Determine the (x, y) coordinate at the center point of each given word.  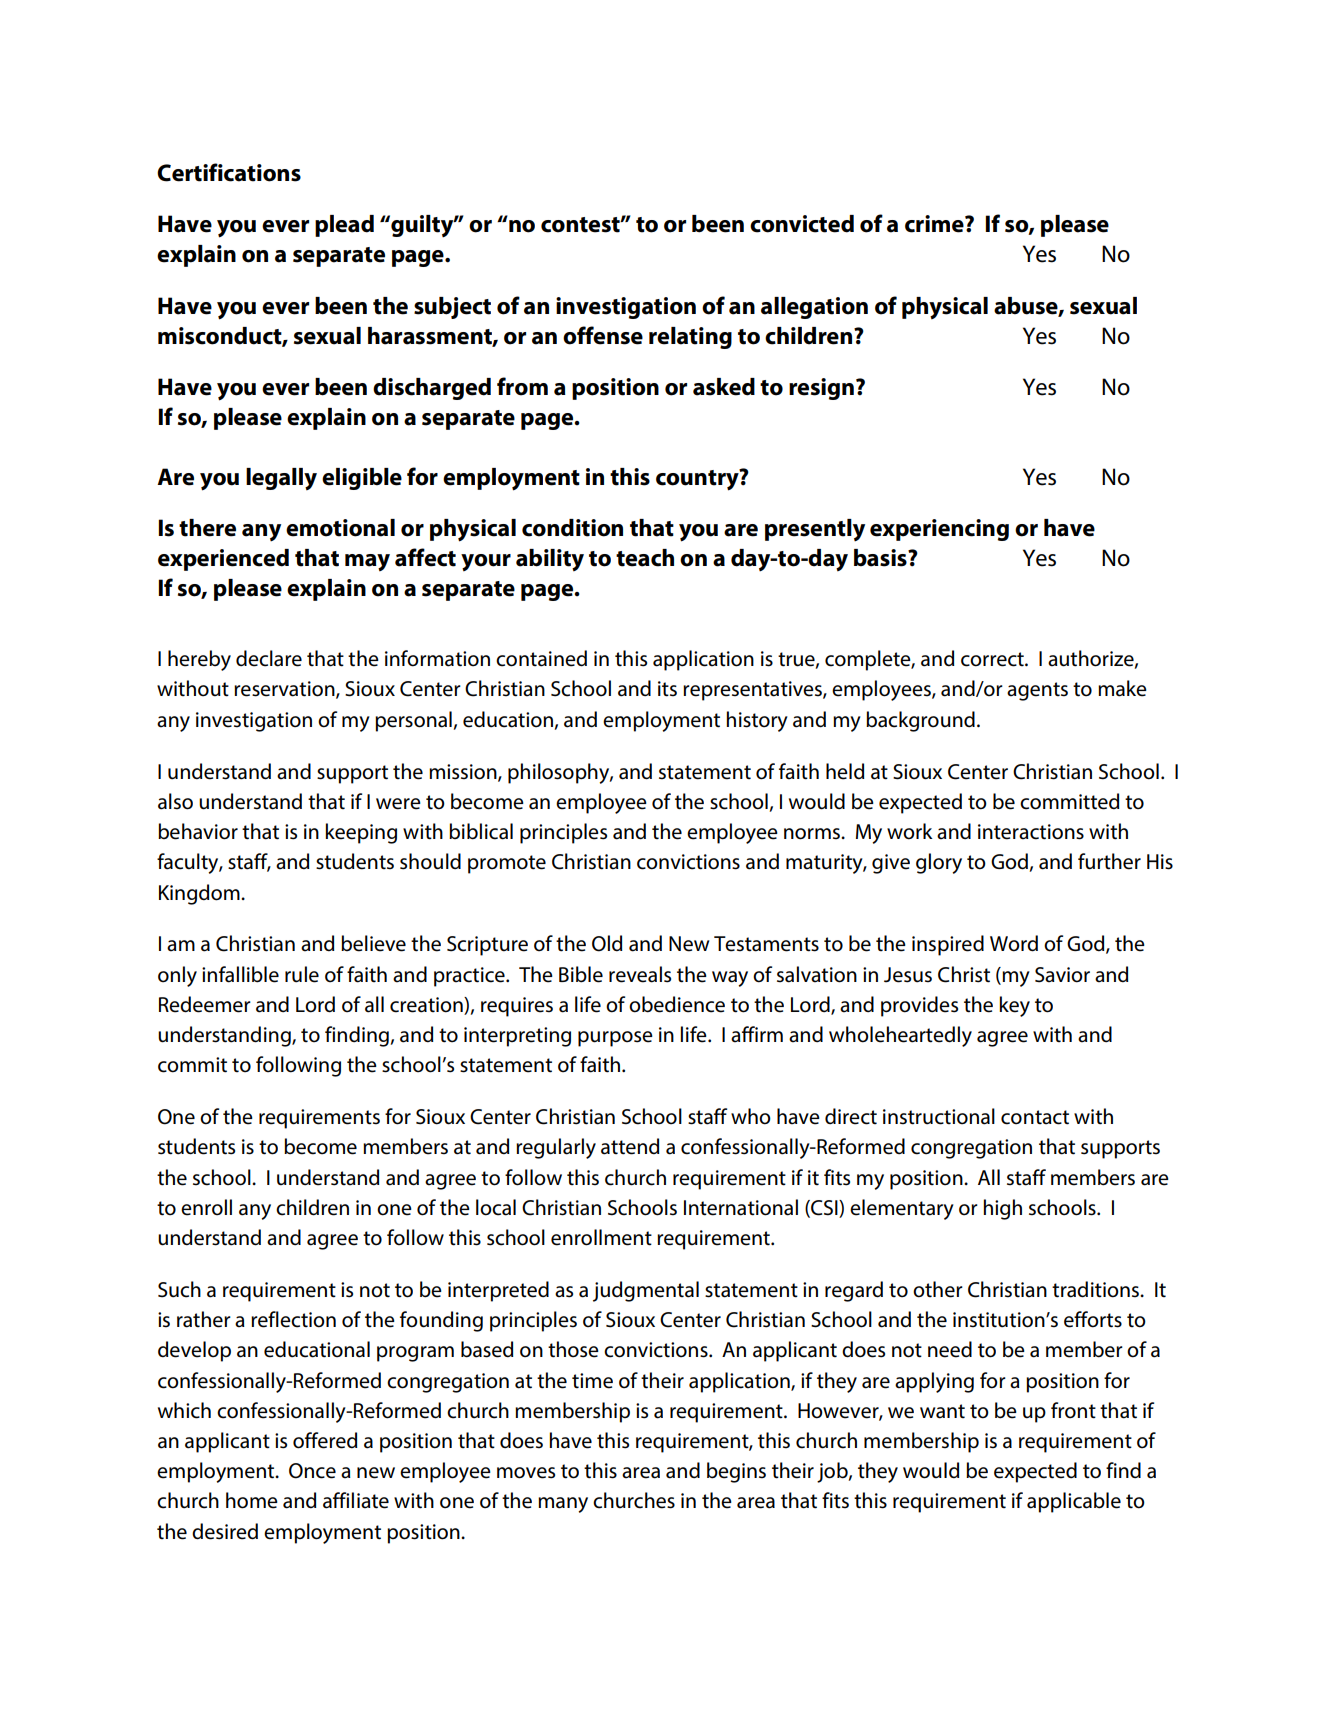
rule (302, 974)
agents (1037, 691)
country (698, 480)
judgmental (646, 1291)
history (757, 721)
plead (344, 226)
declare (269, 658)
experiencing (939, 530)
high (1003, 1209)
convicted (802, 224)
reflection (293, 1319)
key (1015, 1006)
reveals (640, 974)
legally (281, 479)
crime (935, 224)
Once (312, 1471)
